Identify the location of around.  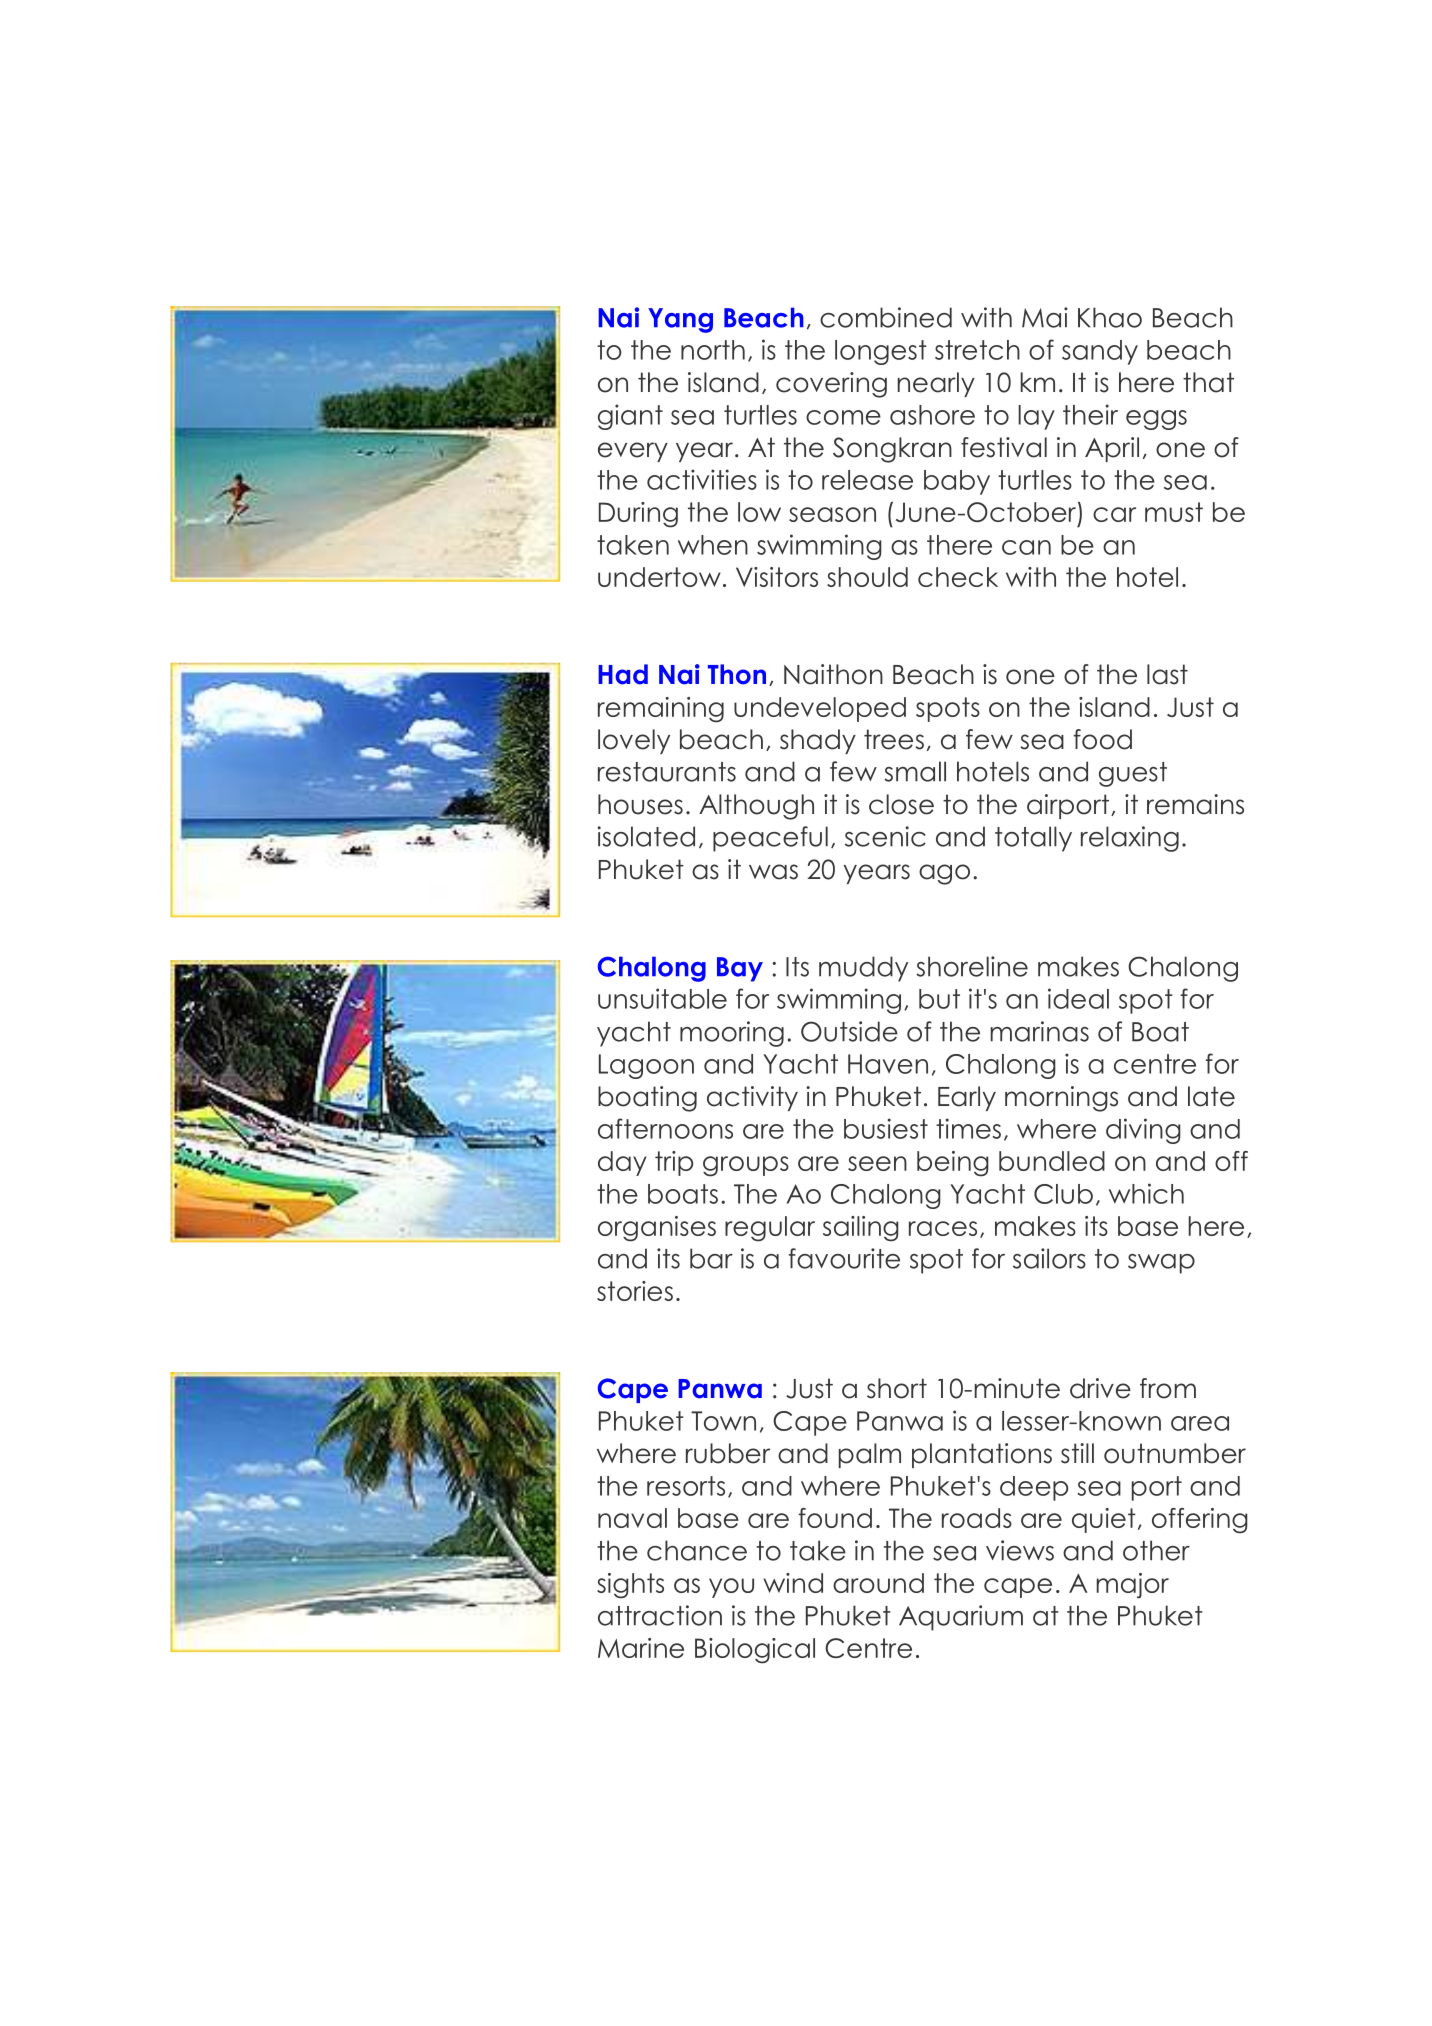
(878, 1583).
